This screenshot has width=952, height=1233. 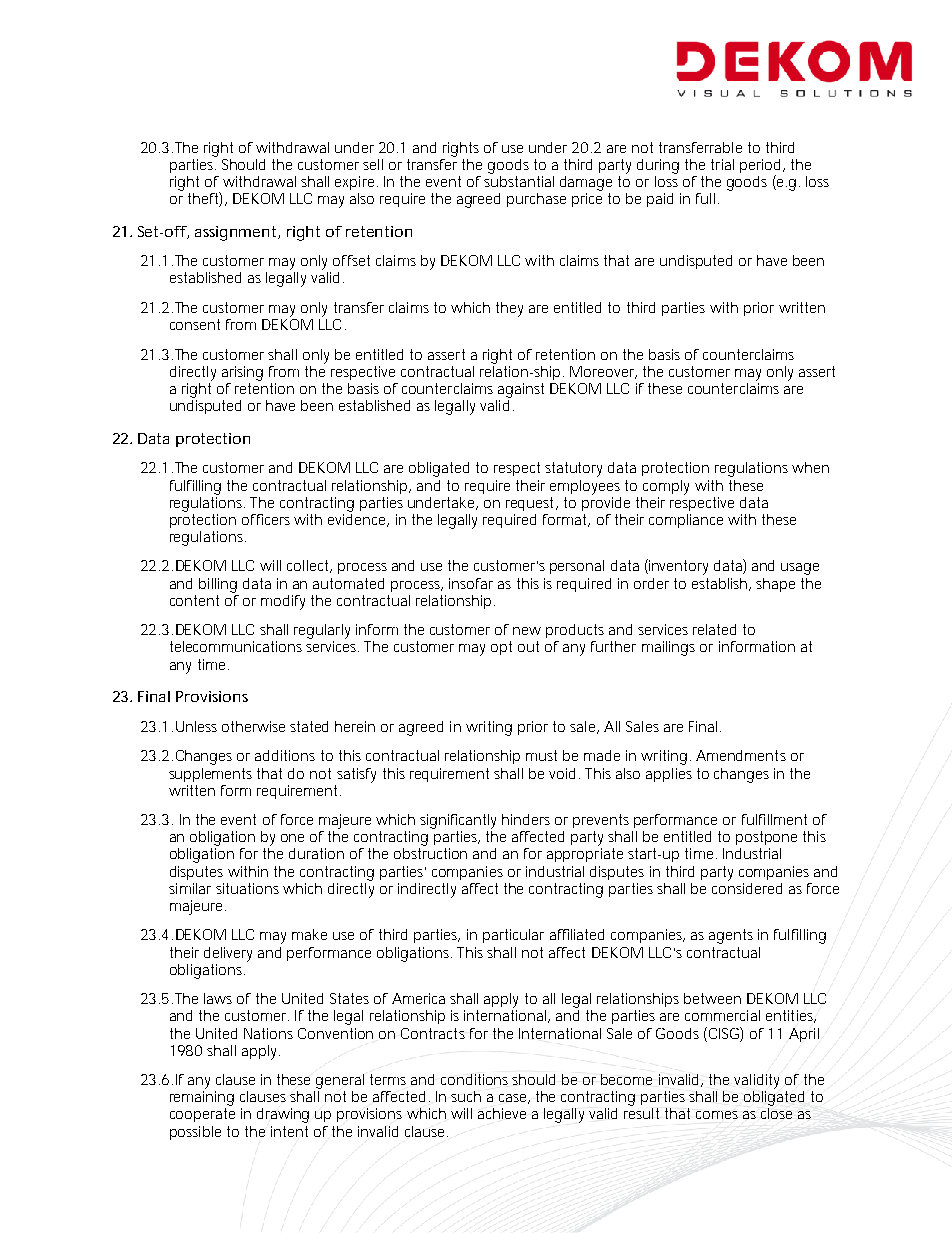 What do you see at coordinates (283, 1115) in the screenshot?
I see `drawing` at bounding box center [283, 1115].
